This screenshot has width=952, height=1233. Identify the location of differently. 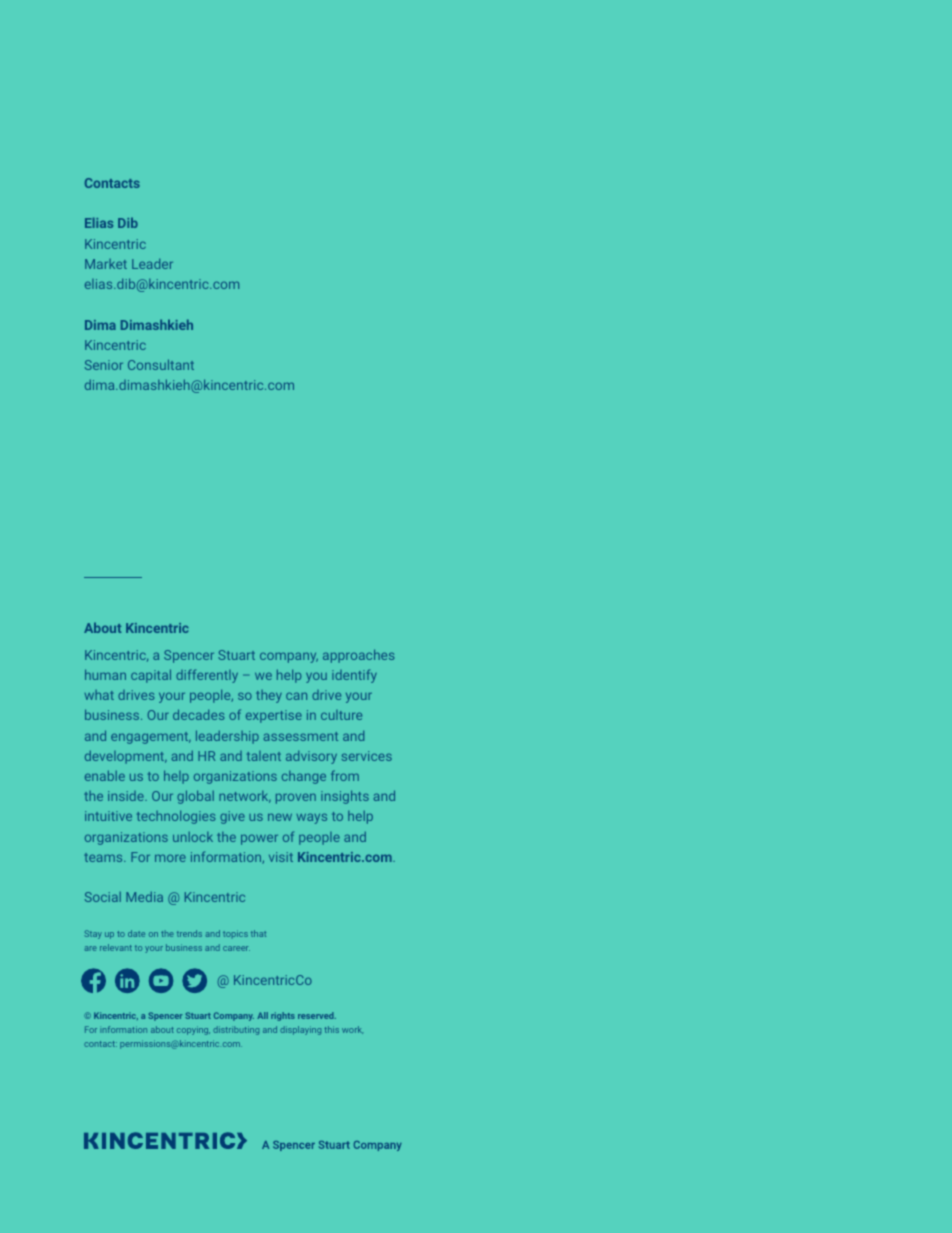
(207, 676).
